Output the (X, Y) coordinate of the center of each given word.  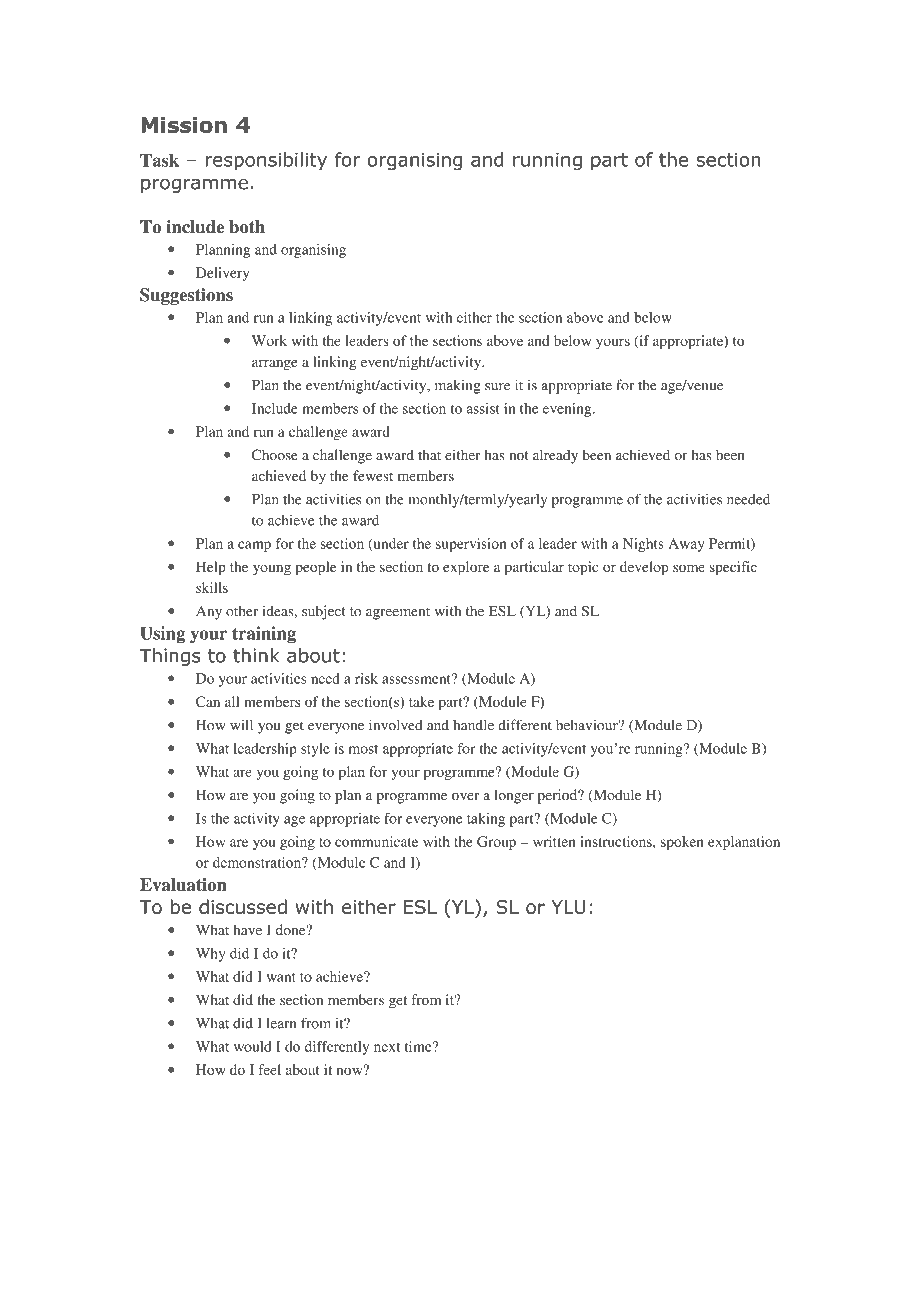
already (555, 456)
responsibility (266, 161)
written (554, 841)
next (387, 1047)
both (247, 227)
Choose (275, 455)
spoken (682, 843)
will (241, 724)
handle (473, 725)
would (253, 1046)
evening (568, 410)
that (429, 454)
